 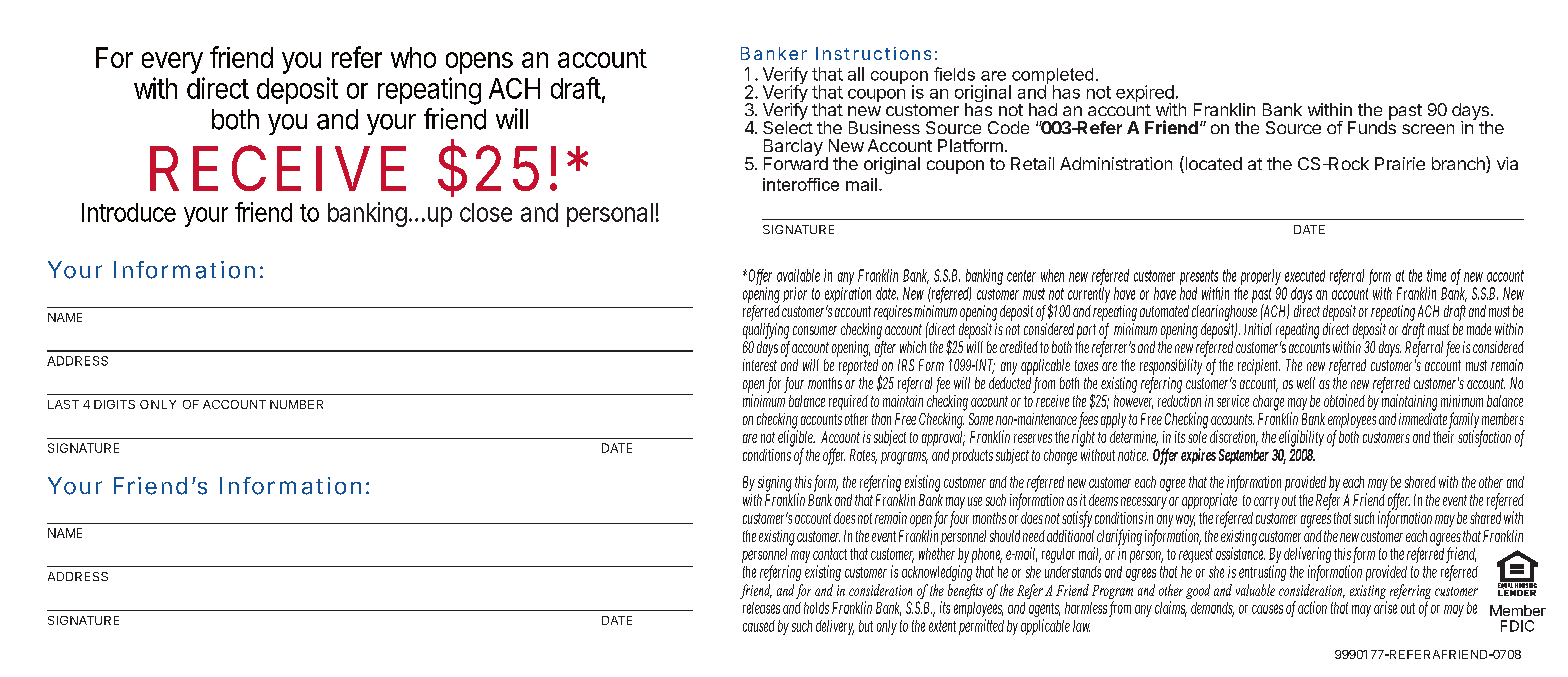 I want to click on Number, so click(x=296, y=404).
